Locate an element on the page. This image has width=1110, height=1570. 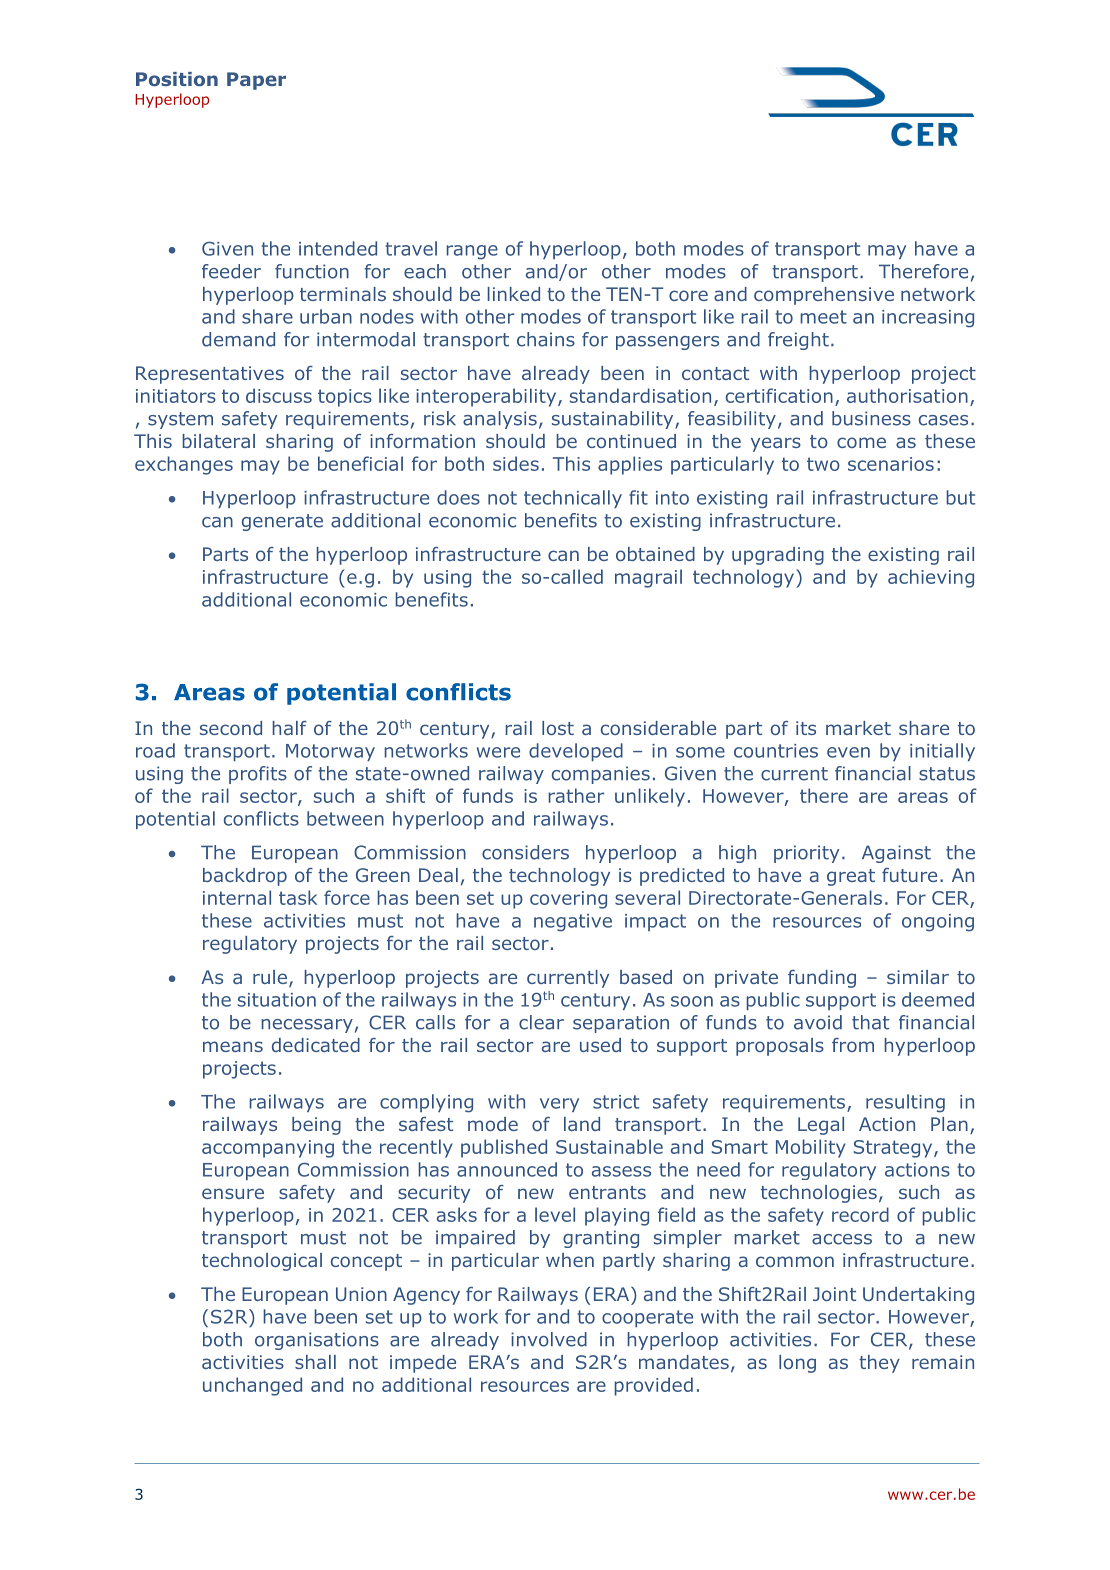
involved is located at coordinates (549, 1339).
